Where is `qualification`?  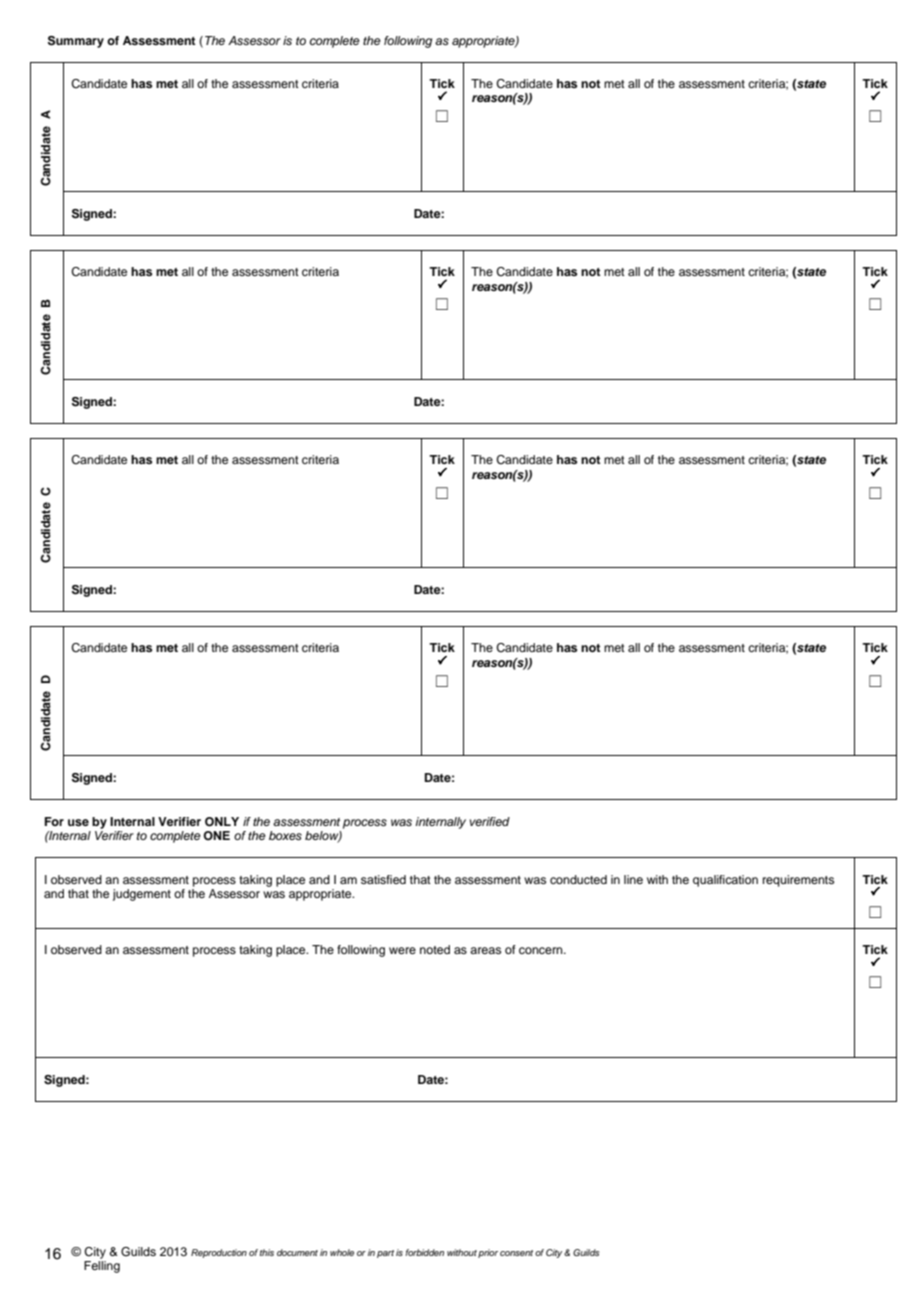
qualification is located at coordinates (725, 881).
